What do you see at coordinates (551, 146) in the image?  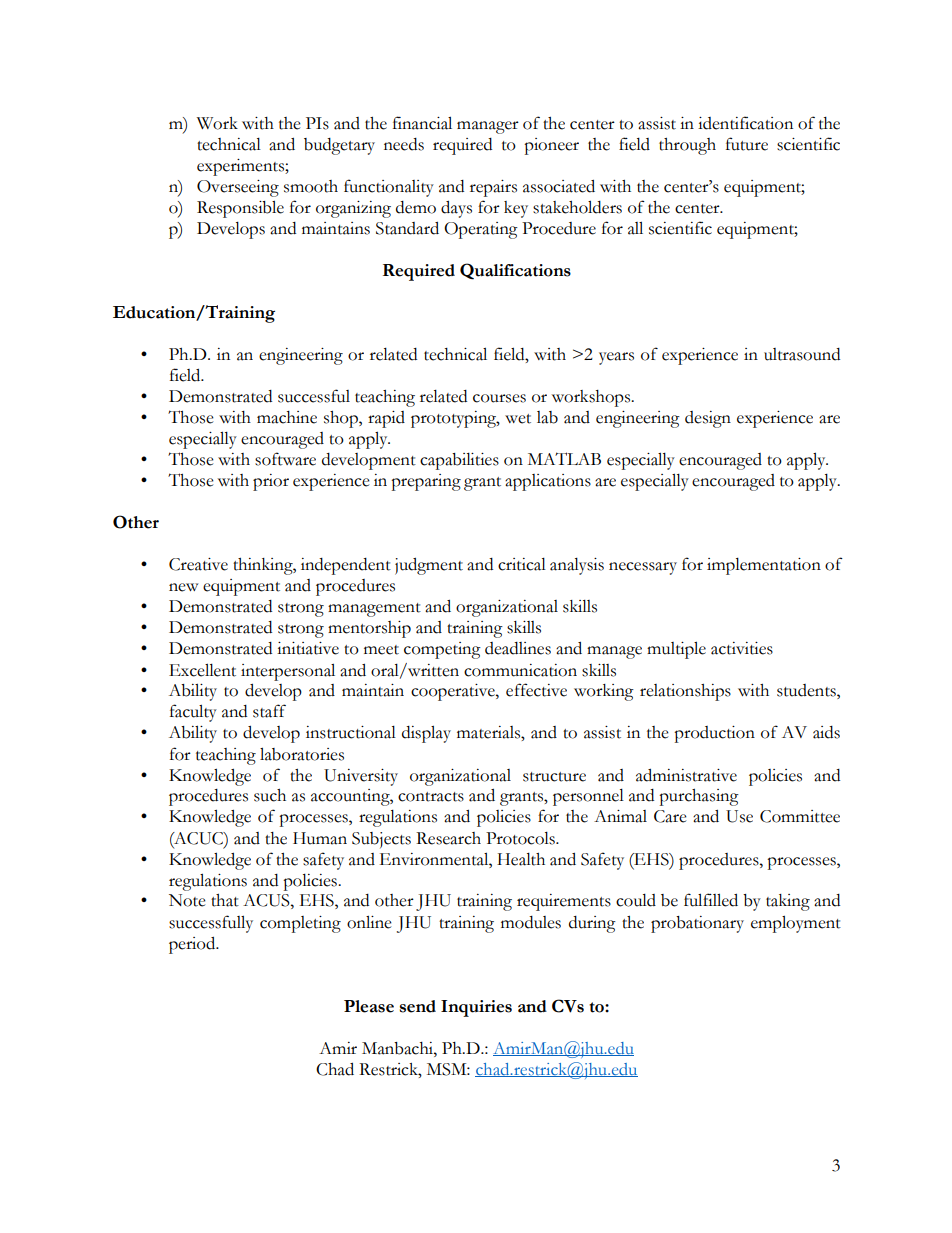 I see `pioneer` at bounding box center [551, 146].
